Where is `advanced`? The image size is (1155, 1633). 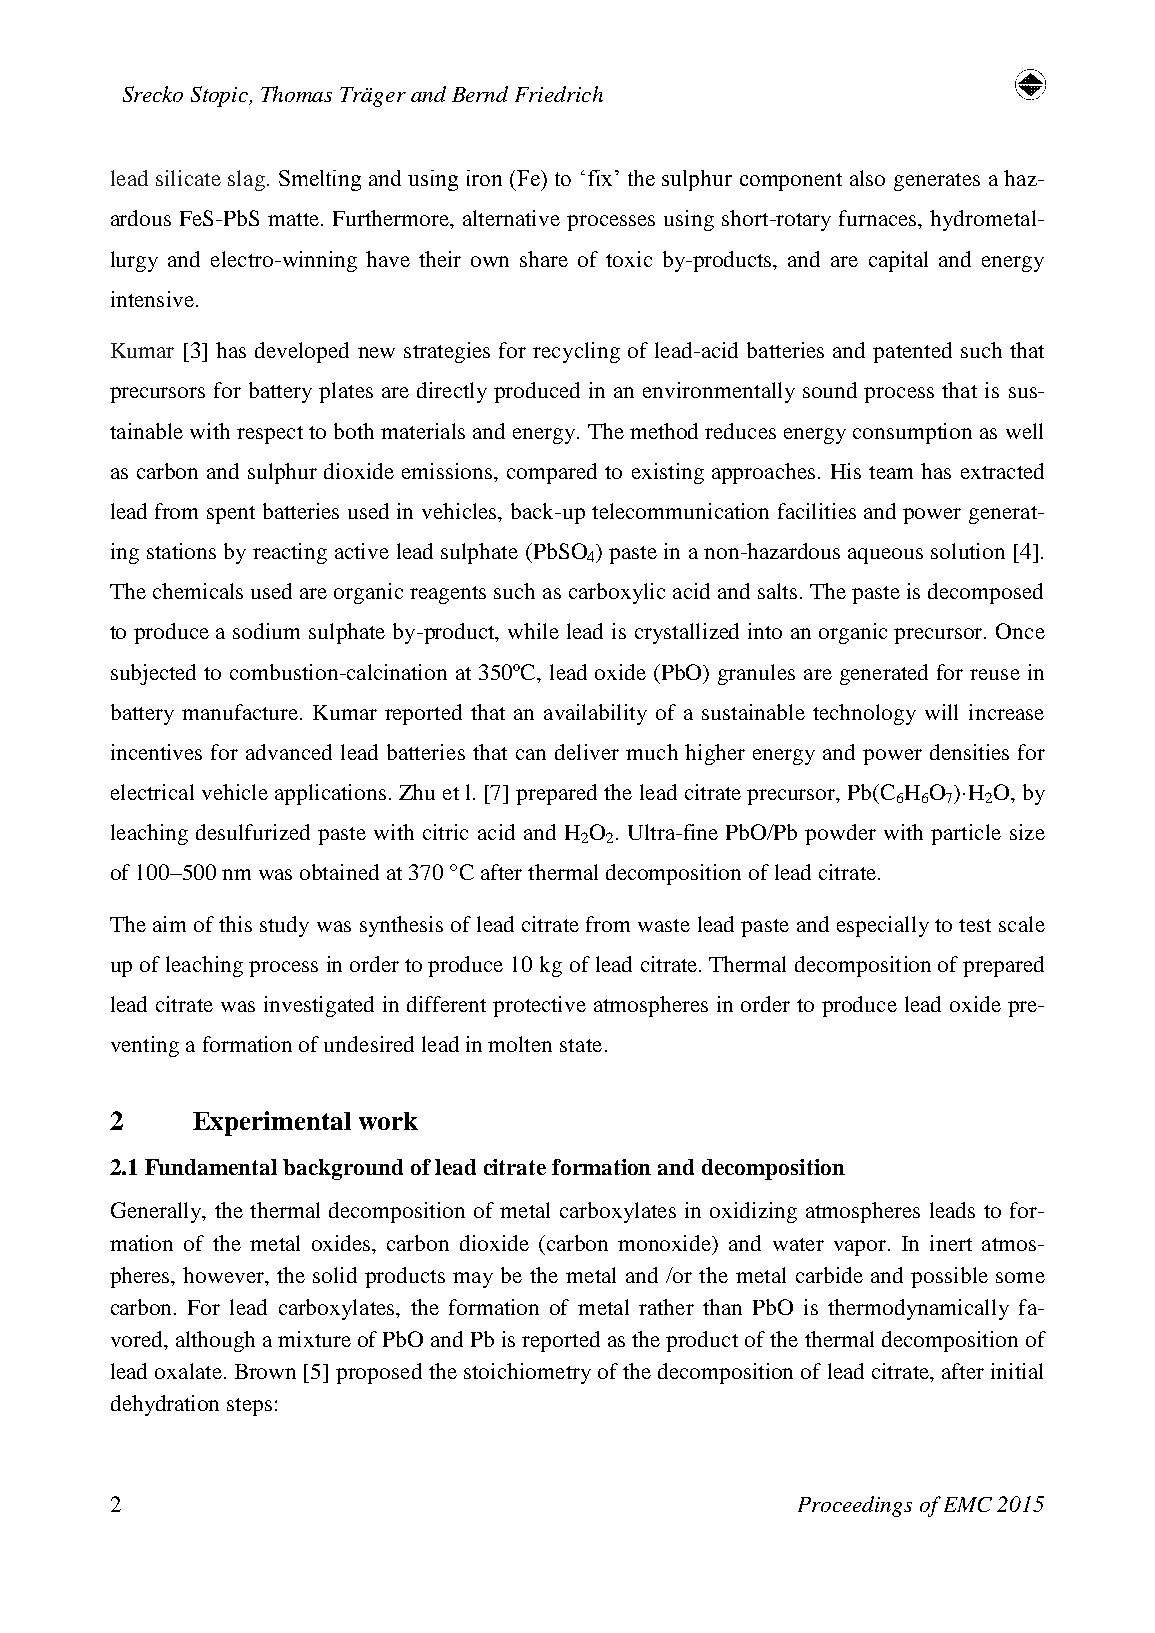 advanced is located at coordinates (289, 752).
